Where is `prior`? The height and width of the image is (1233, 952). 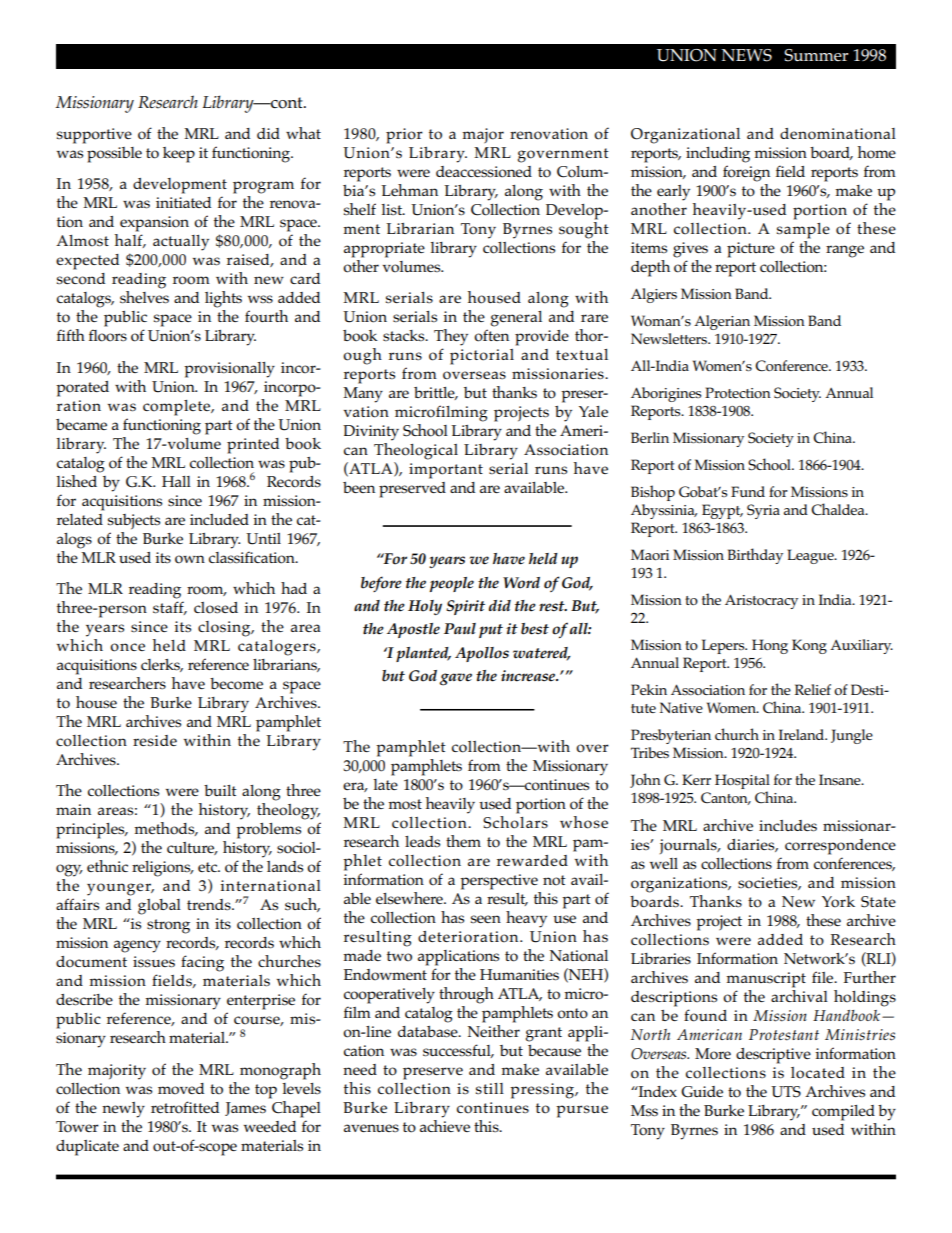
prior is located at coordinates (404, 136).
